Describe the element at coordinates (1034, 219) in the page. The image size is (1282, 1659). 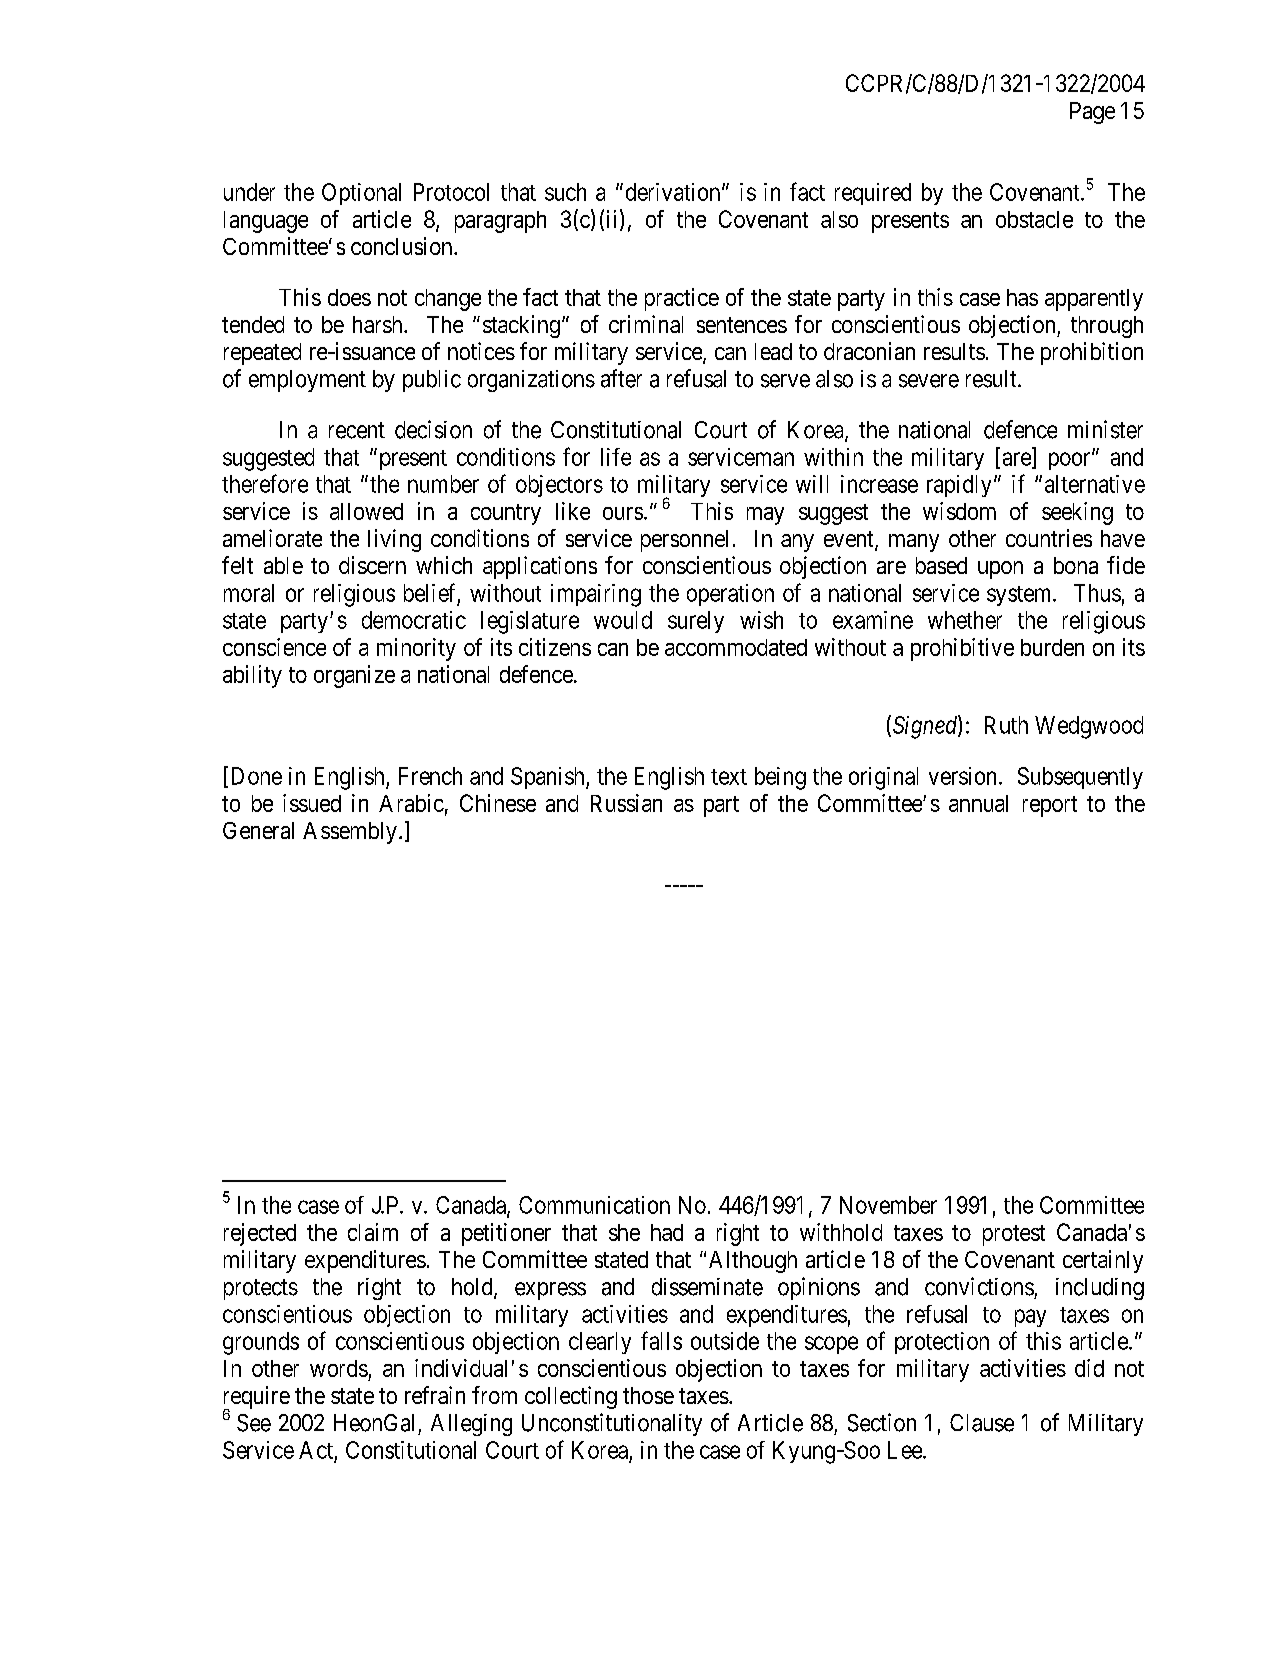
I see `obstacle` at that location.
